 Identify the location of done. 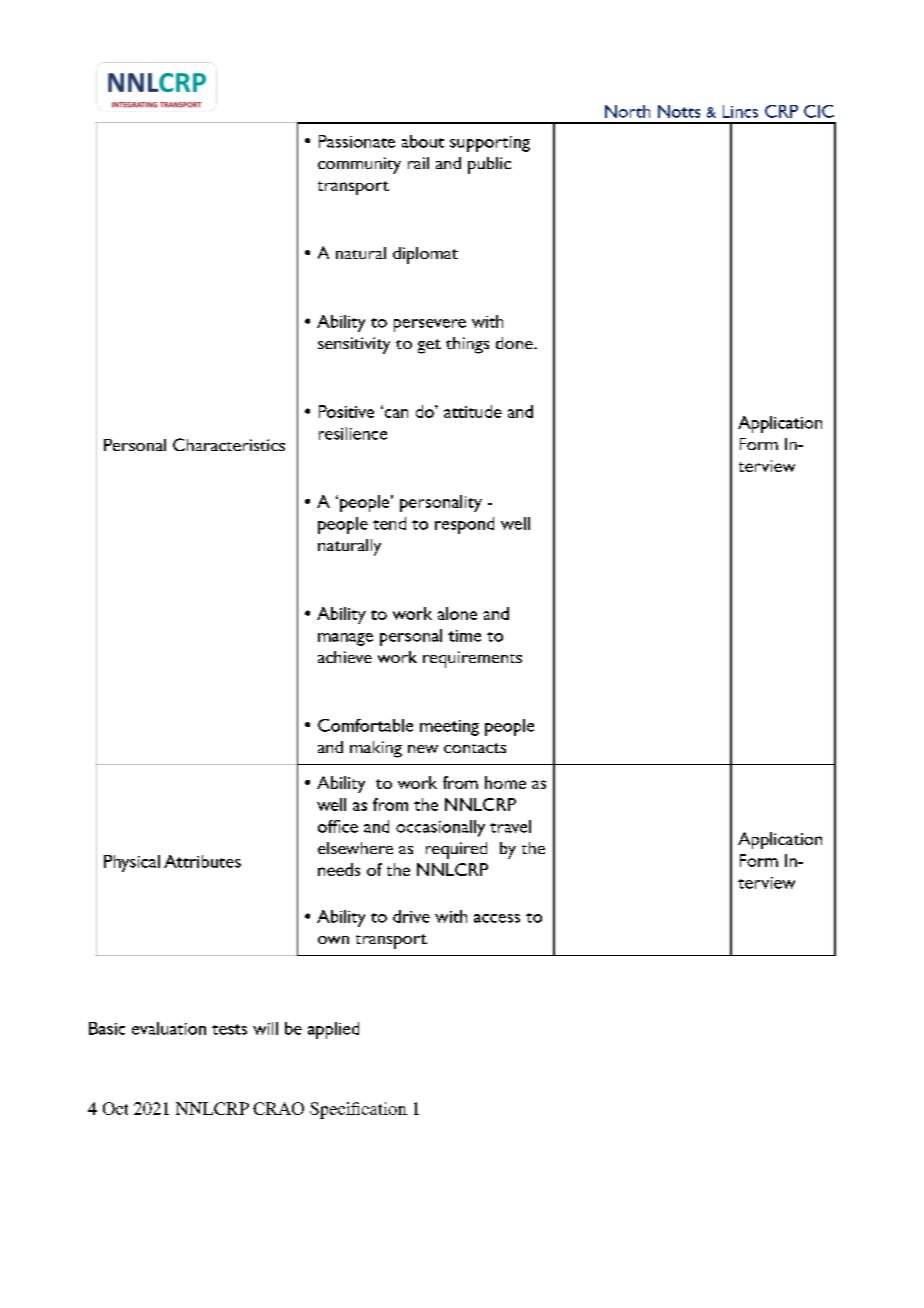
(515, 343).
